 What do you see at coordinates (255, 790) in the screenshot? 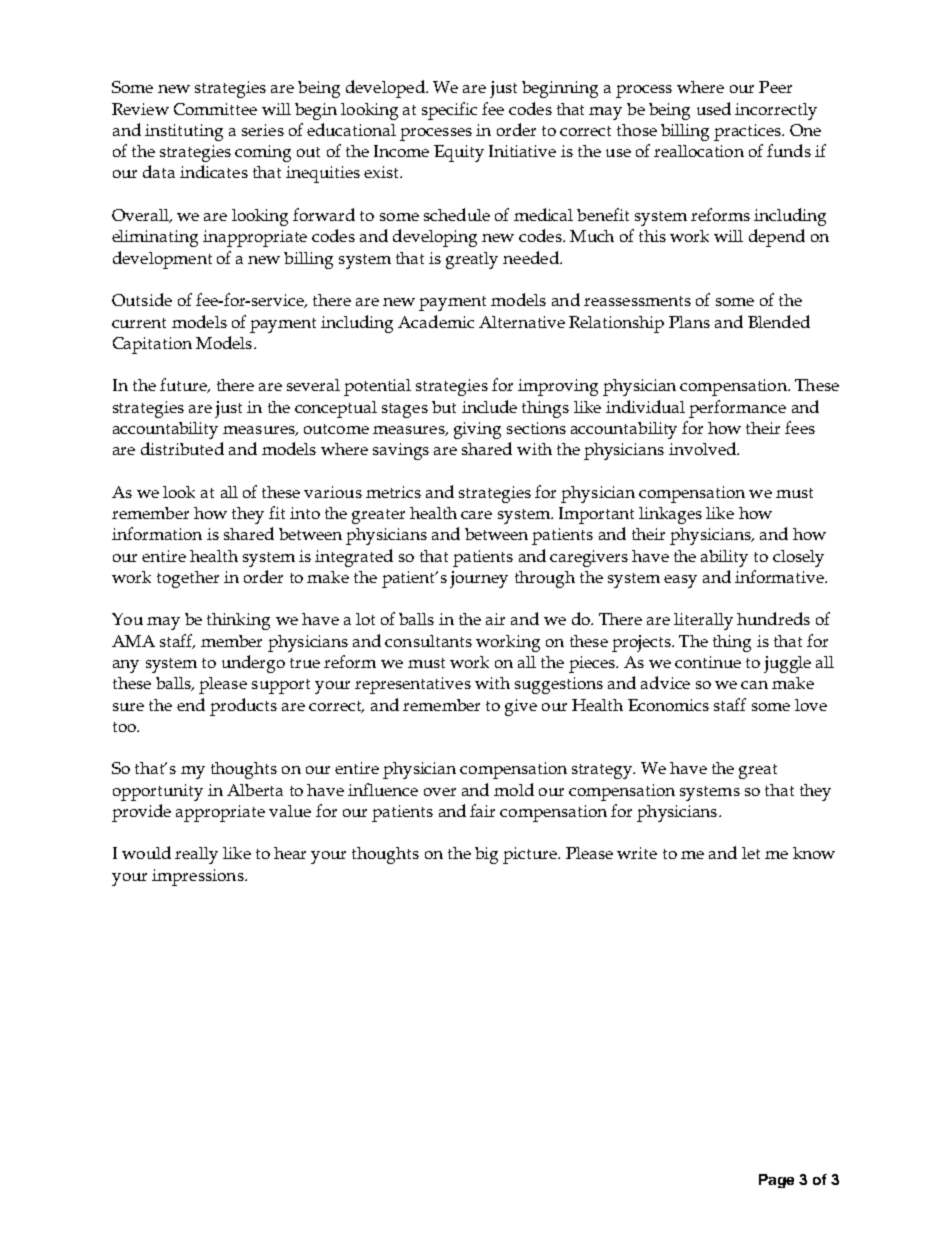
I see `Alberta` at bounding box center [255, 790].
